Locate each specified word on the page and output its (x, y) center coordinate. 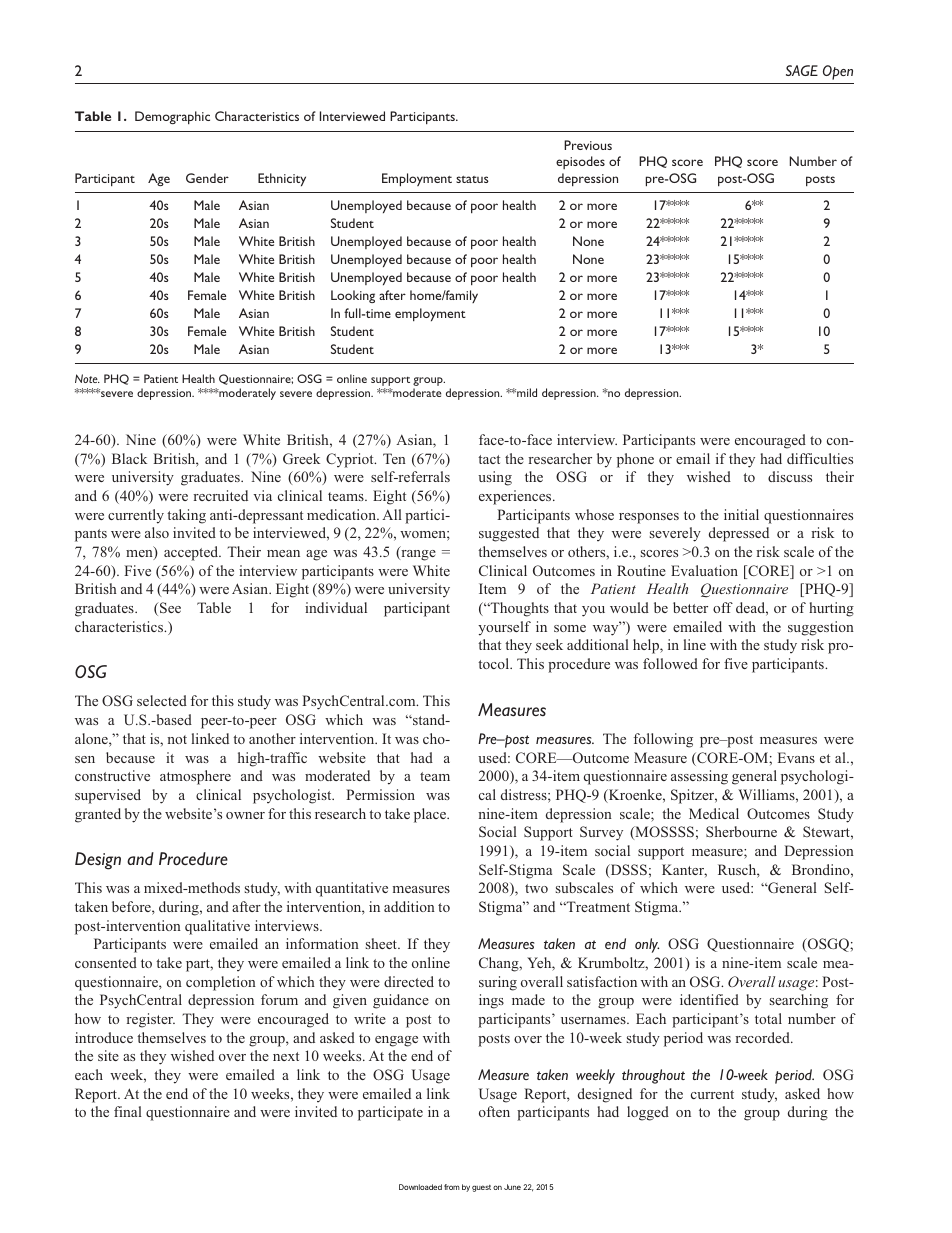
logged (648, 1113)
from (452, 1187)
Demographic (172, 117)
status (472, 179)
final (128, 1111)
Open (838, 72)
